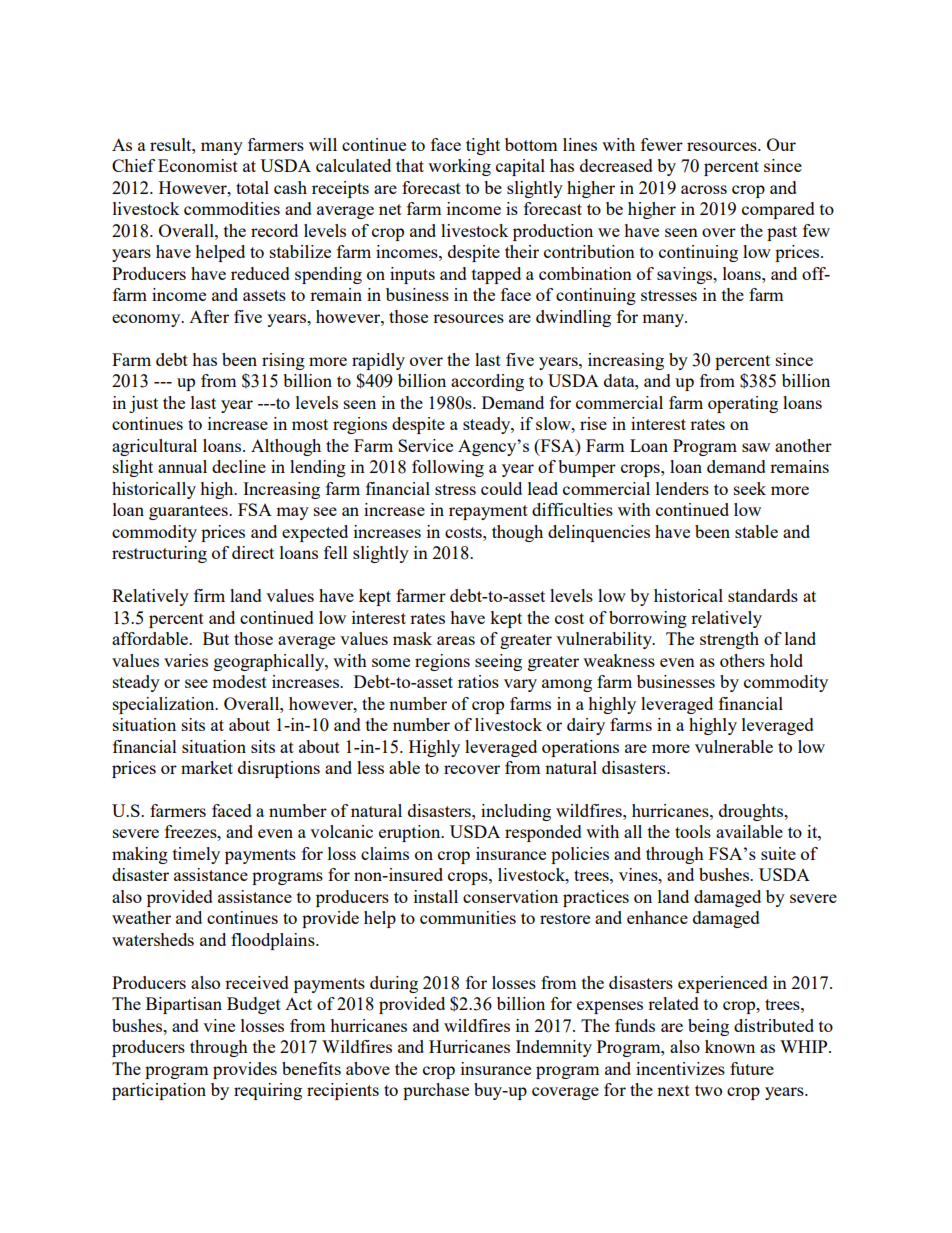 Image resolution: width=952 pixels, height=1233 pixels. I want to click on across, so click(704, 189).
